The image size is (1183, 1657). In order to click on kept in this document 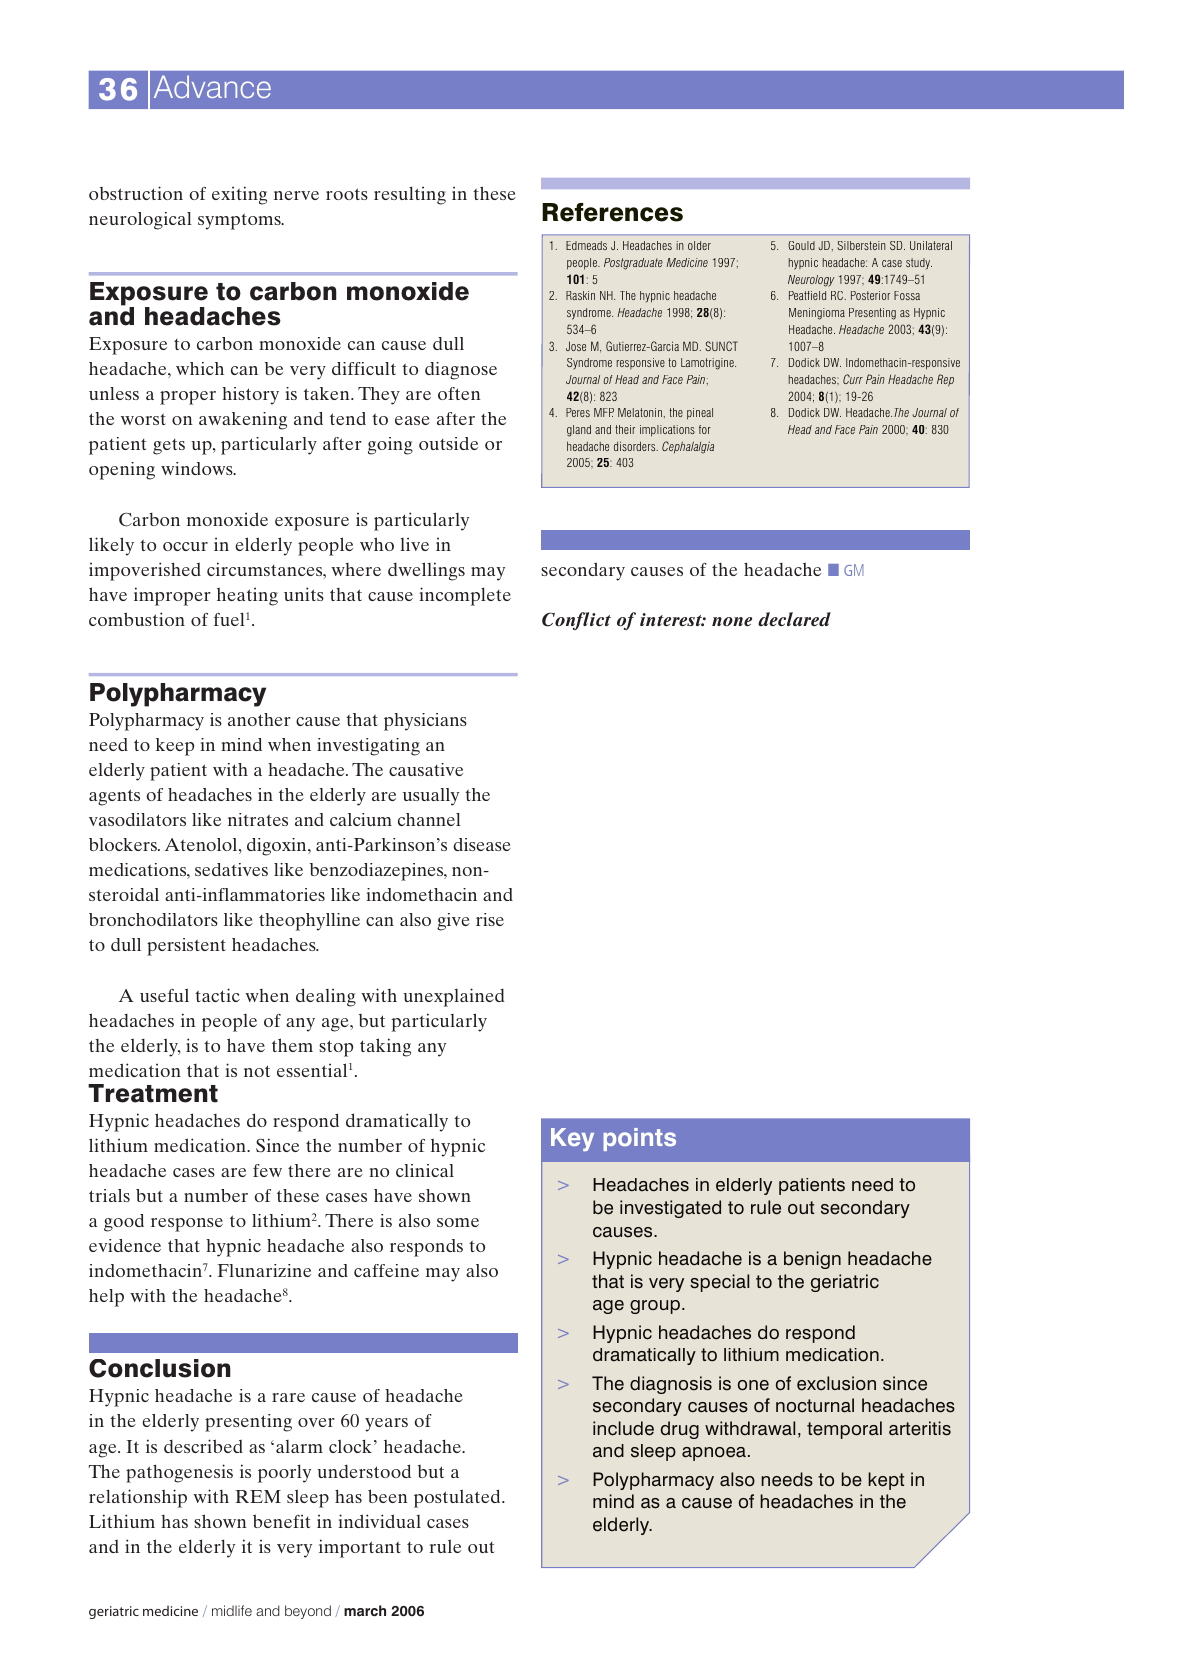, I will do `click(886, 1481)`.
